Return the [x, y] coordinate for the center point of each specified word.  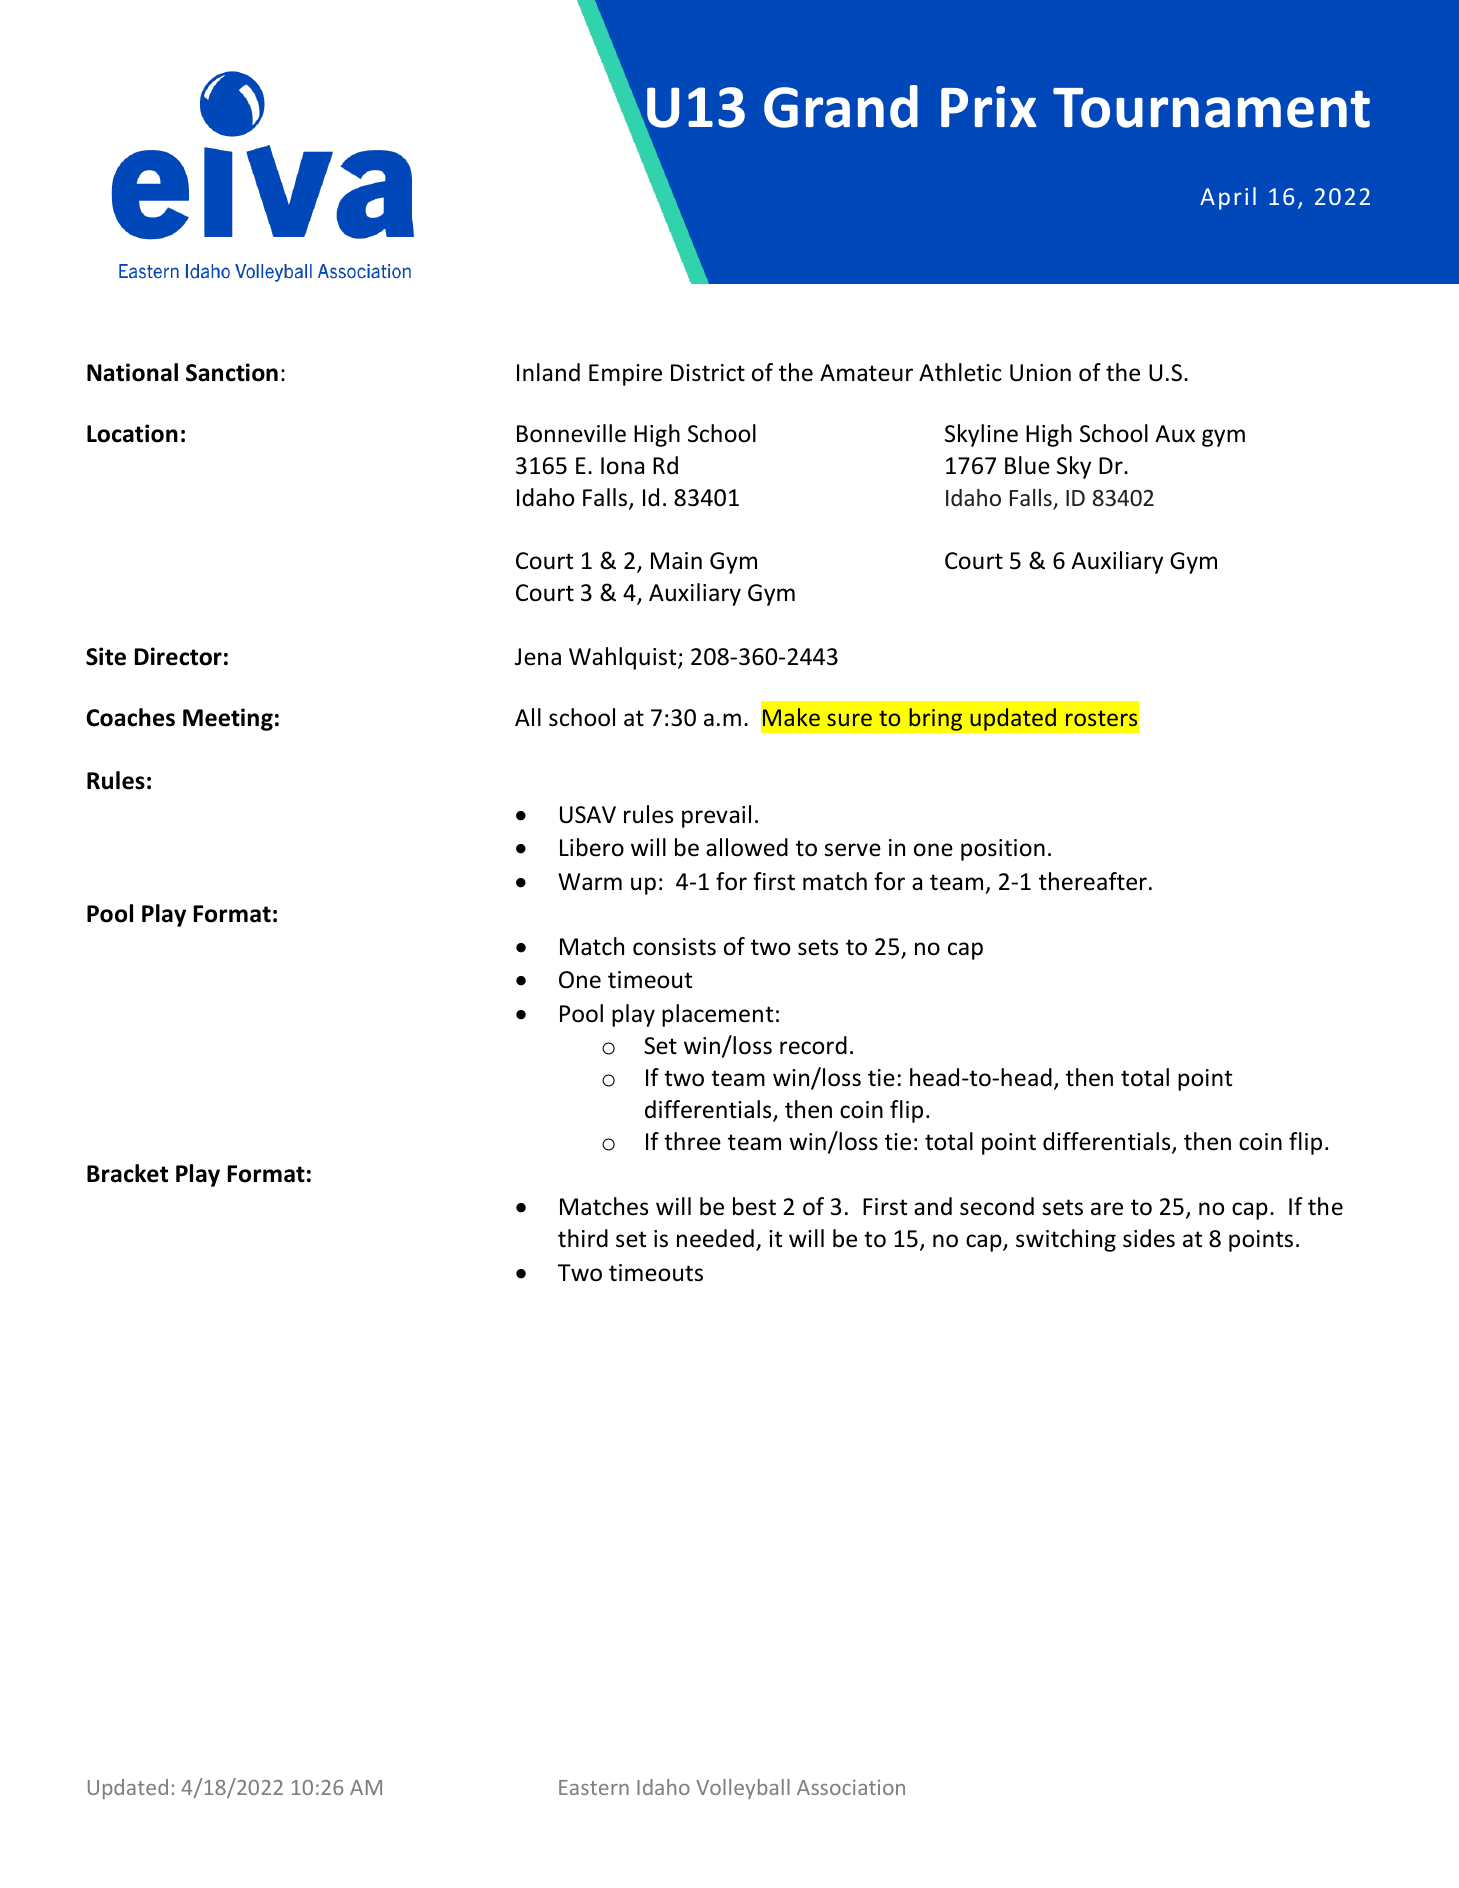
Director [178, 656]
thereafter [1093, 881]
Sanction [232, 372]
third [583, 1238]
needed [715, 1238]
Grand [841, 106]
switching [1066, 1240]
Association [851, 1787]
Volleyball [743, 1789]
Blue [1027, 465]
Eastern [594, 1787]
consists [674, 947]
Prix [989, 106]
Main [676, 561]
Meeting [228, 719]
